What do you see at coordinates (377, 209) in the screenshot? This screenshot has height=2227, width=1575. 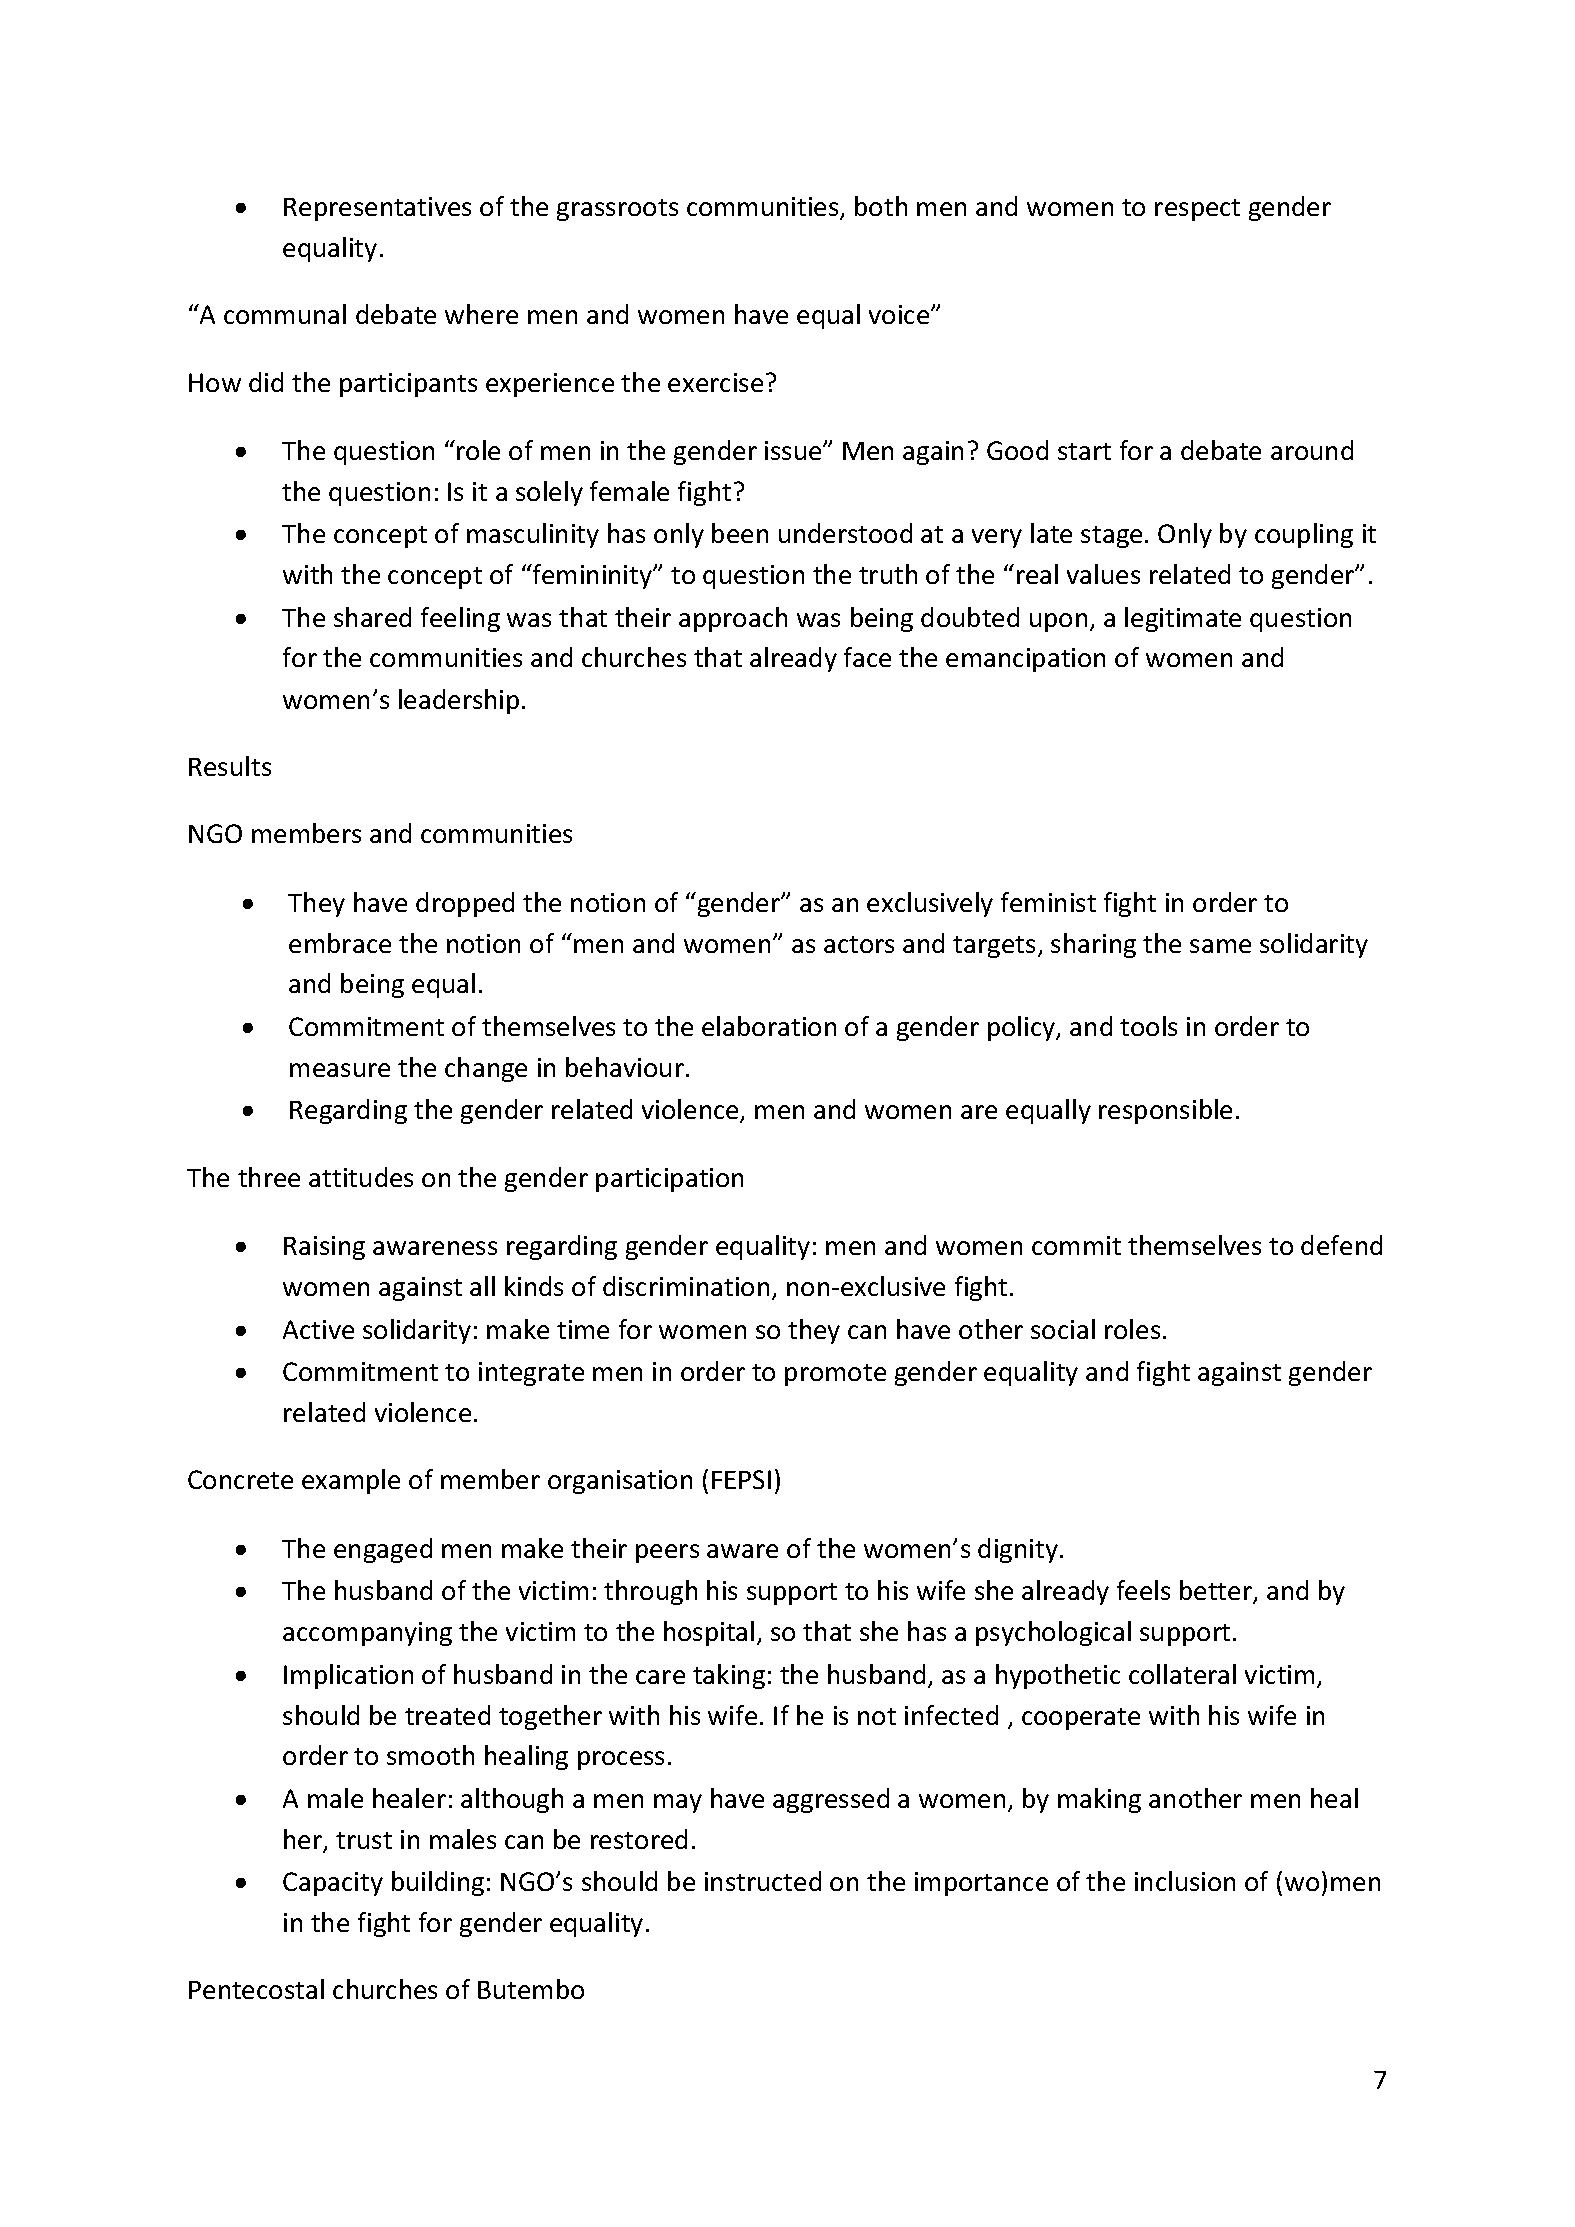 I see `Representatives` at bounding box center [377, 209].
